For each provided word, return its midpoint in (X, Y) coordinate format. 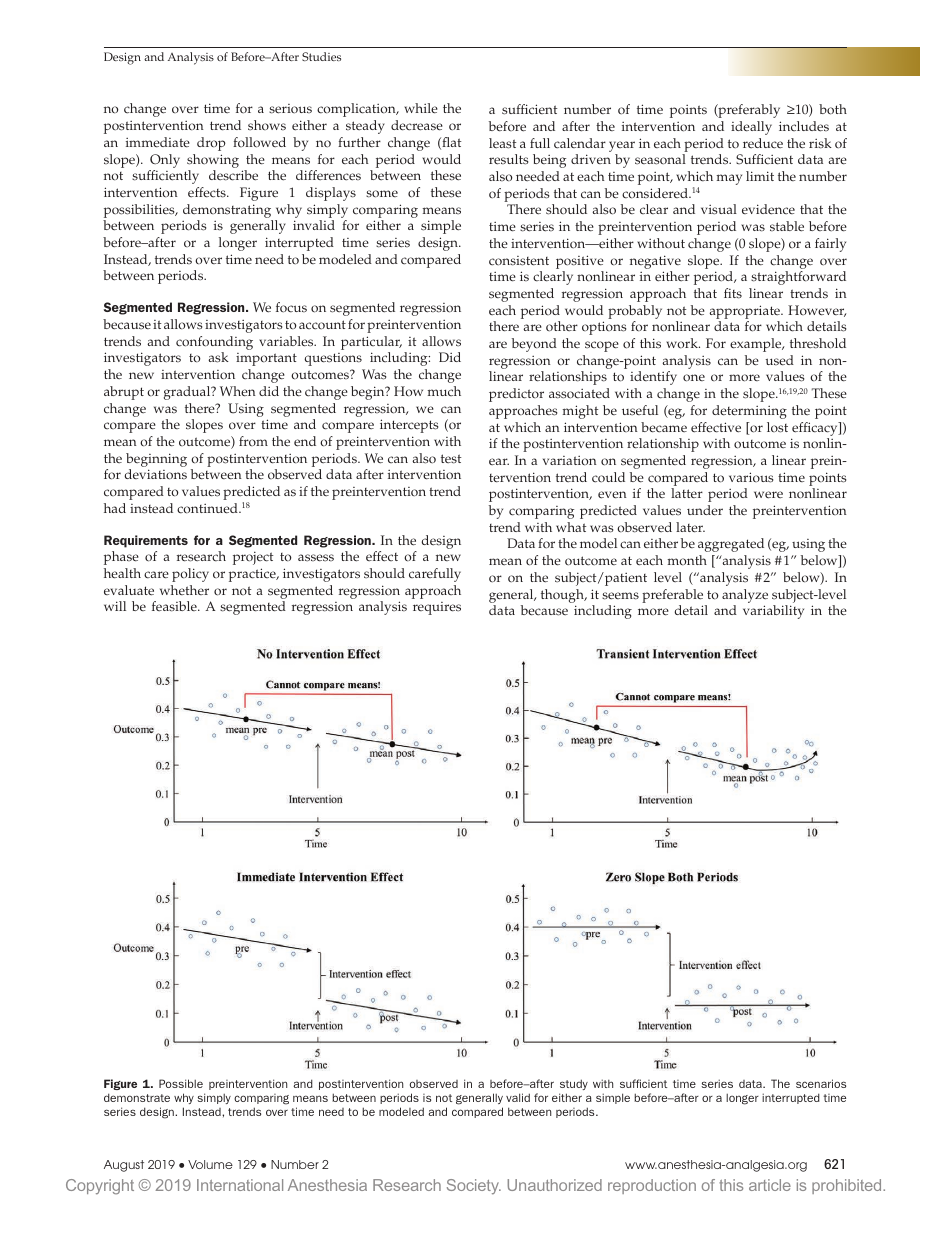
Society (474, 1187)
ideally (751, 128)
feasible (175, 606)
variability (773, 612)
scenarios (821, 1083)
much (444, 391)
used (779, 360)
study (574, 1084)
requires (437, 608)
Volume (210, 1164)
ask (218, 357)
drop (211, 144)
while (421, 108)
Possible (181, 1083)
